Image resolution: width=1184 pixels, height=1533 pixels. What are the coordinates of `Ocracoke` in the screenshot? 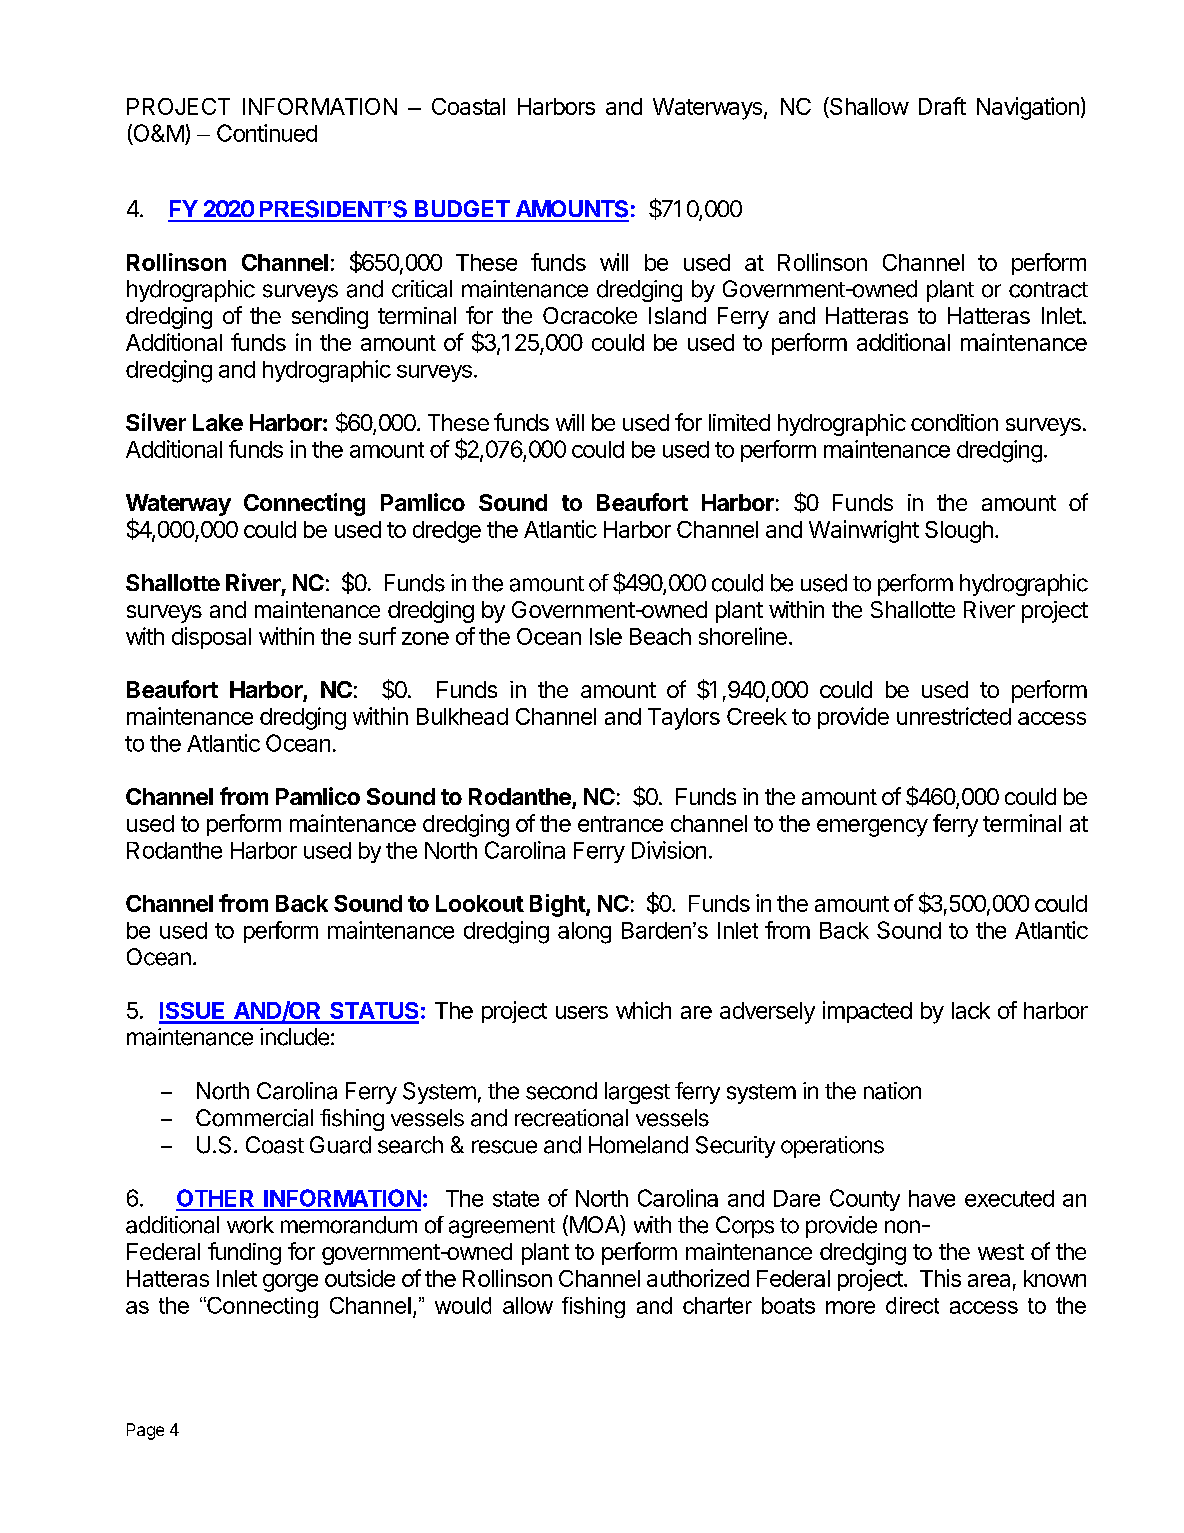 It's located at (590, 315).
